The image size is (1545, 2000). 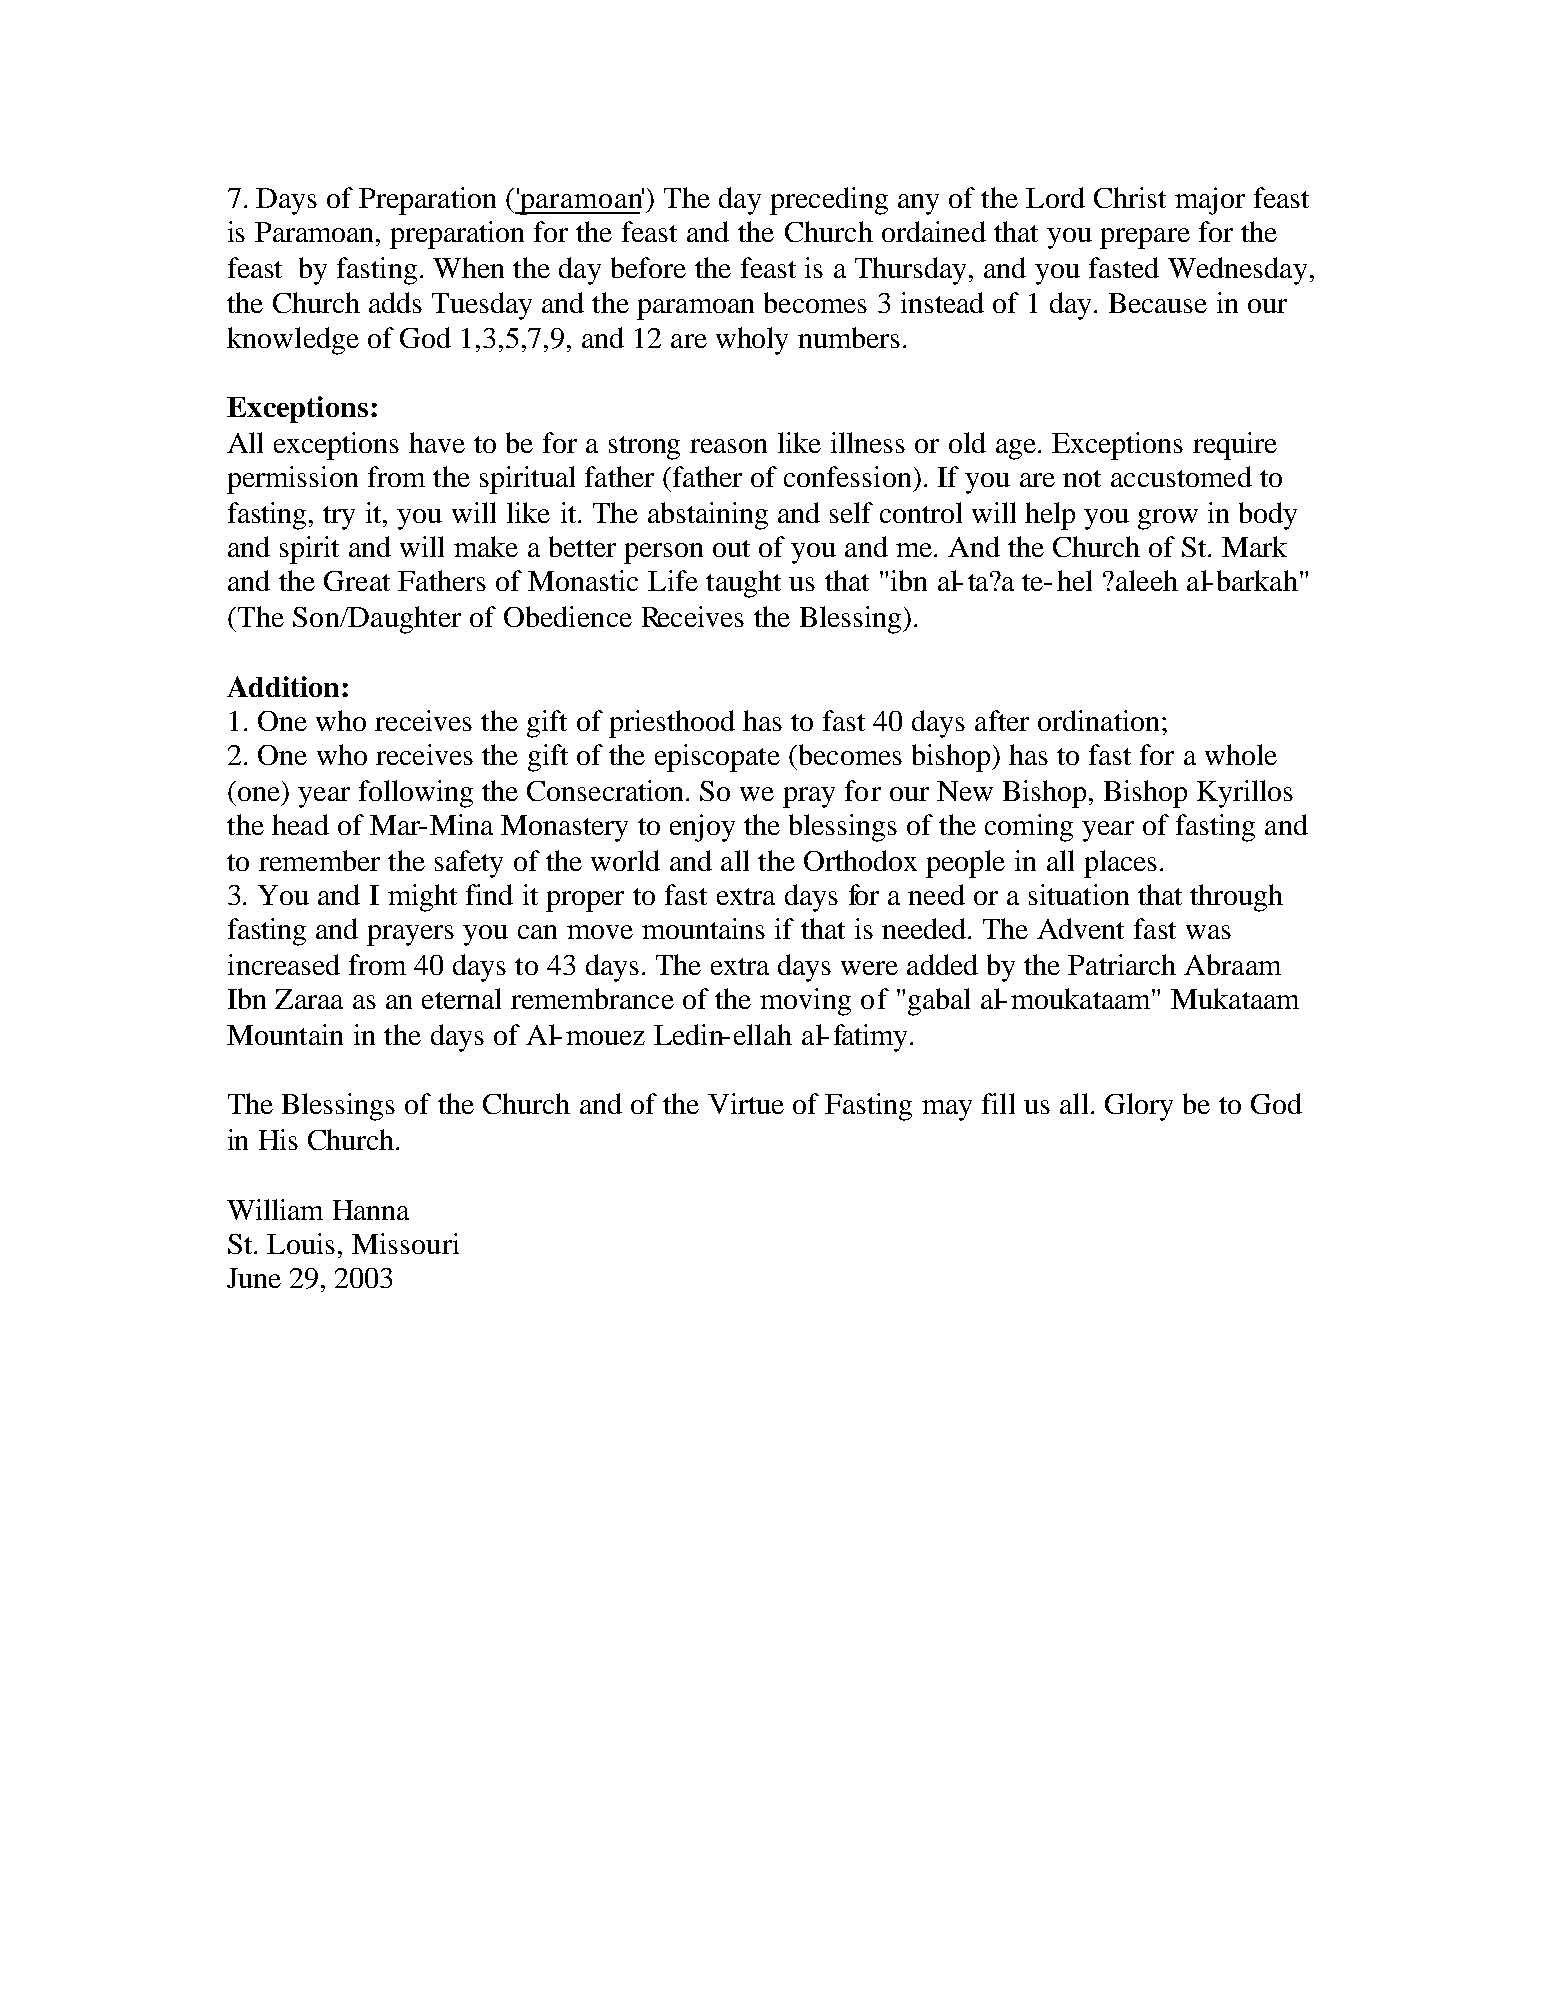 What do you see at coordinates (805, 1002) in the screenshot?
I see `moving` at bounding box center [805, 1002].
